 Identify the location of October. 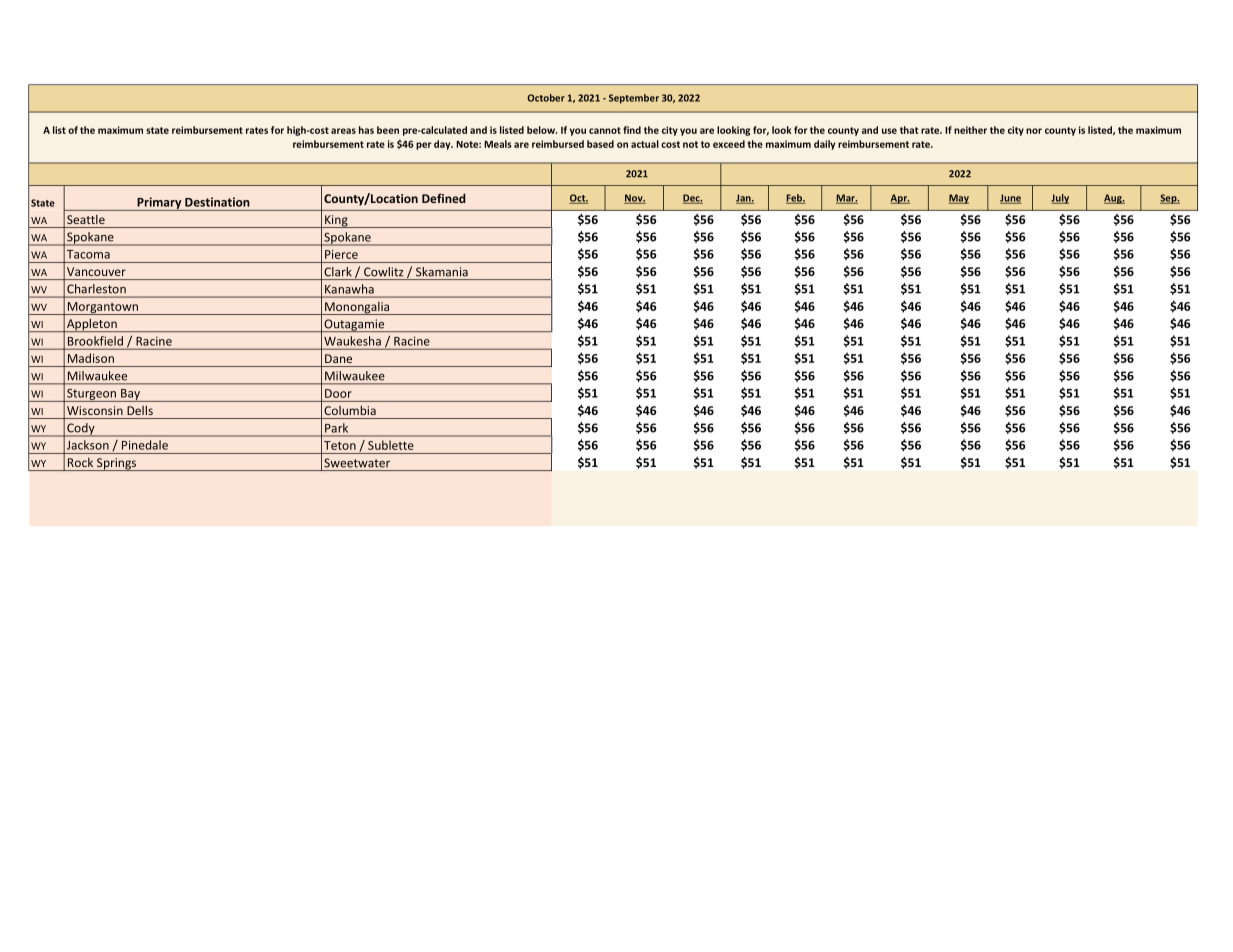
(546, 98).
